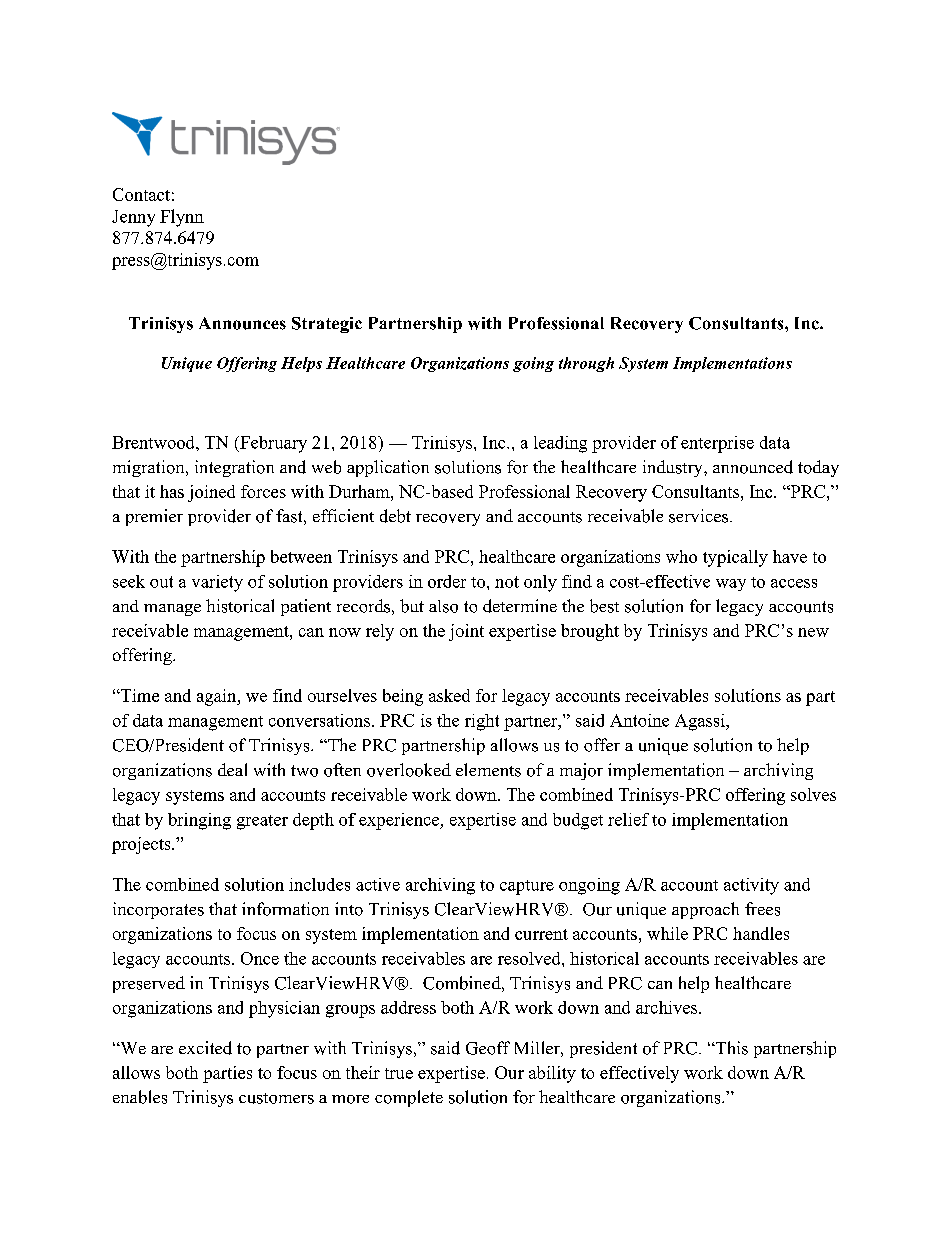  I want to click on new, so click(813, 632).
